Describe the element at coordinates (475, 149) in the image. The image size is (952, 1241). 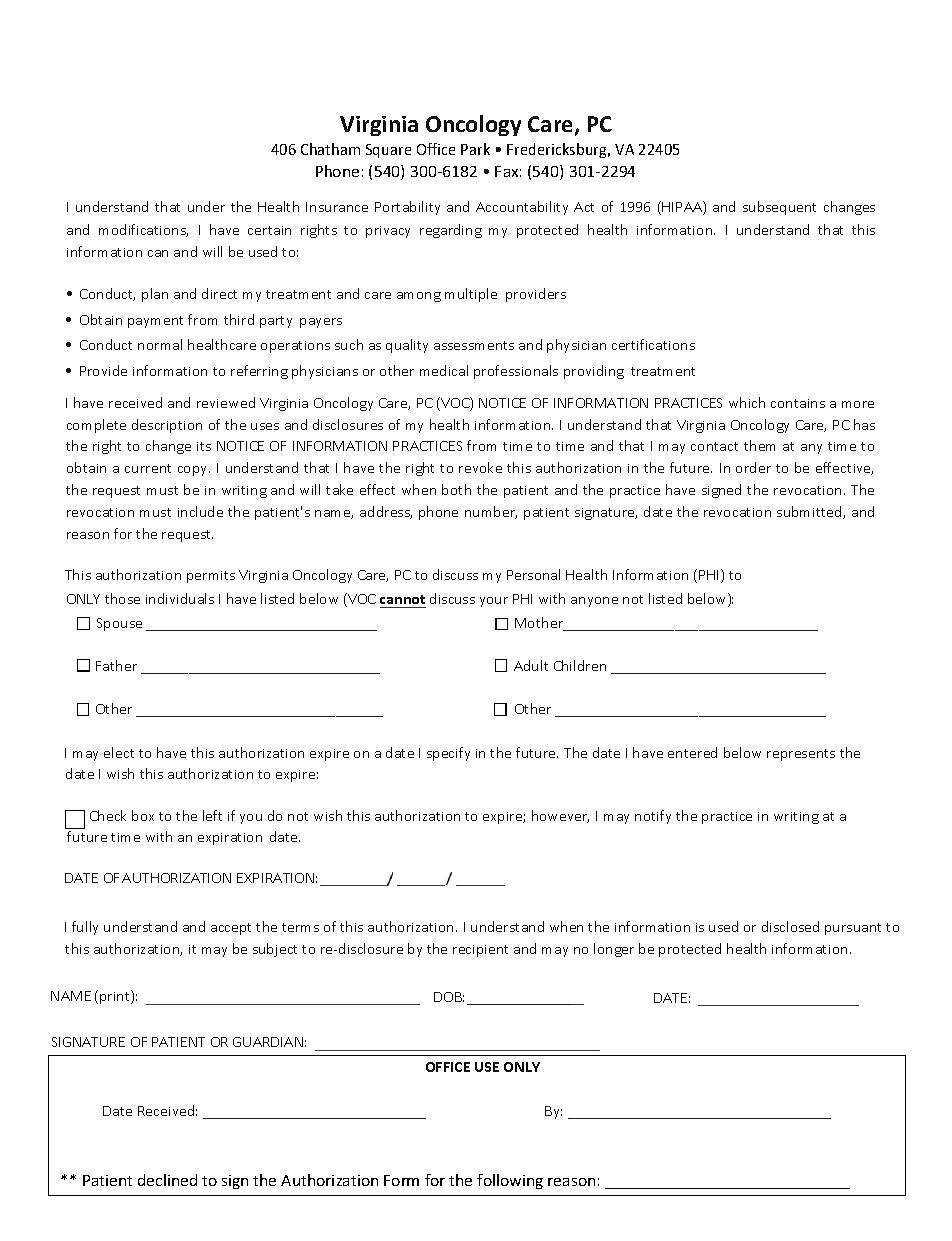
I see `Park` at that location.
